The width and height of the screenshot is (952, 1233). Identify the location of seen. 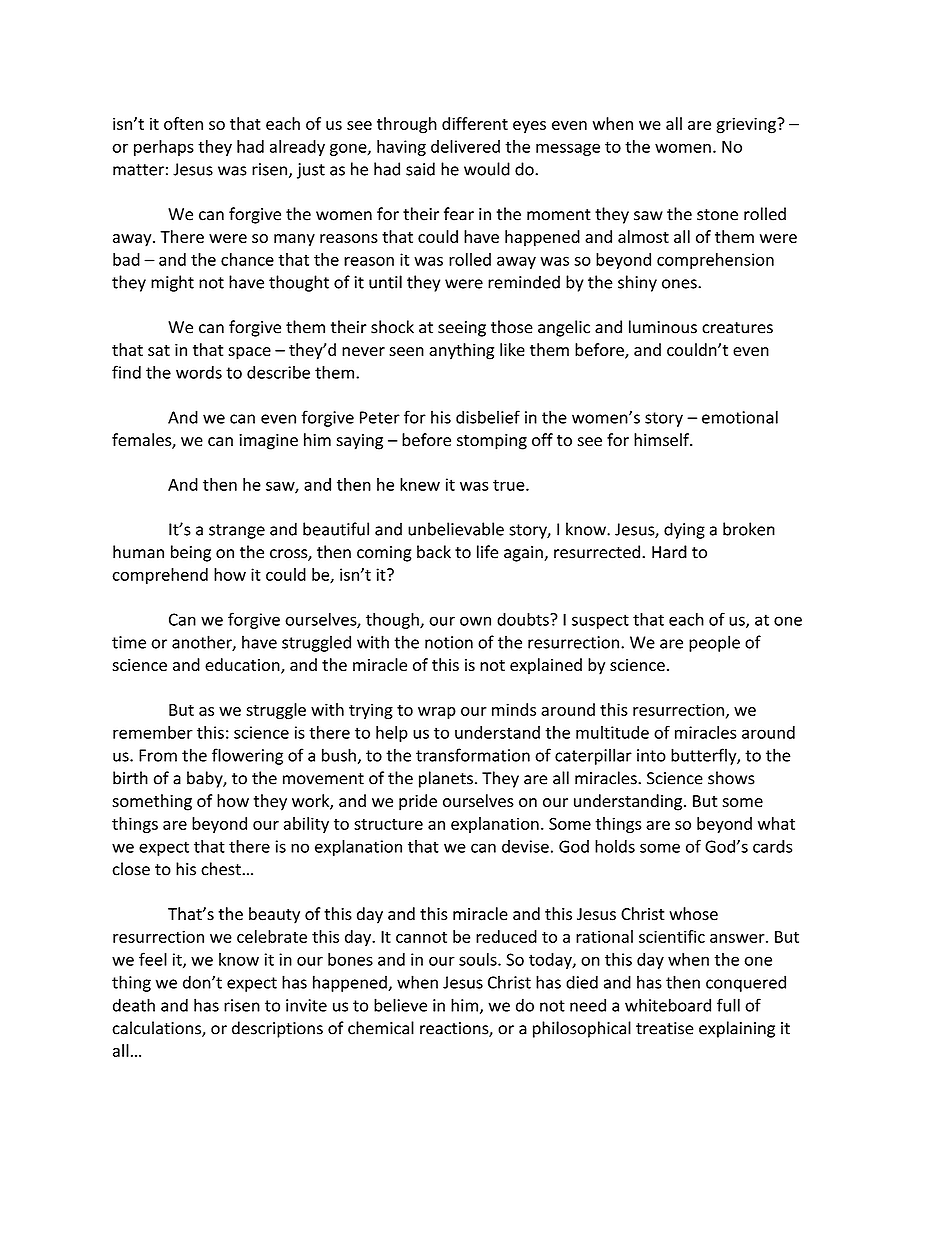
(406, 351).
